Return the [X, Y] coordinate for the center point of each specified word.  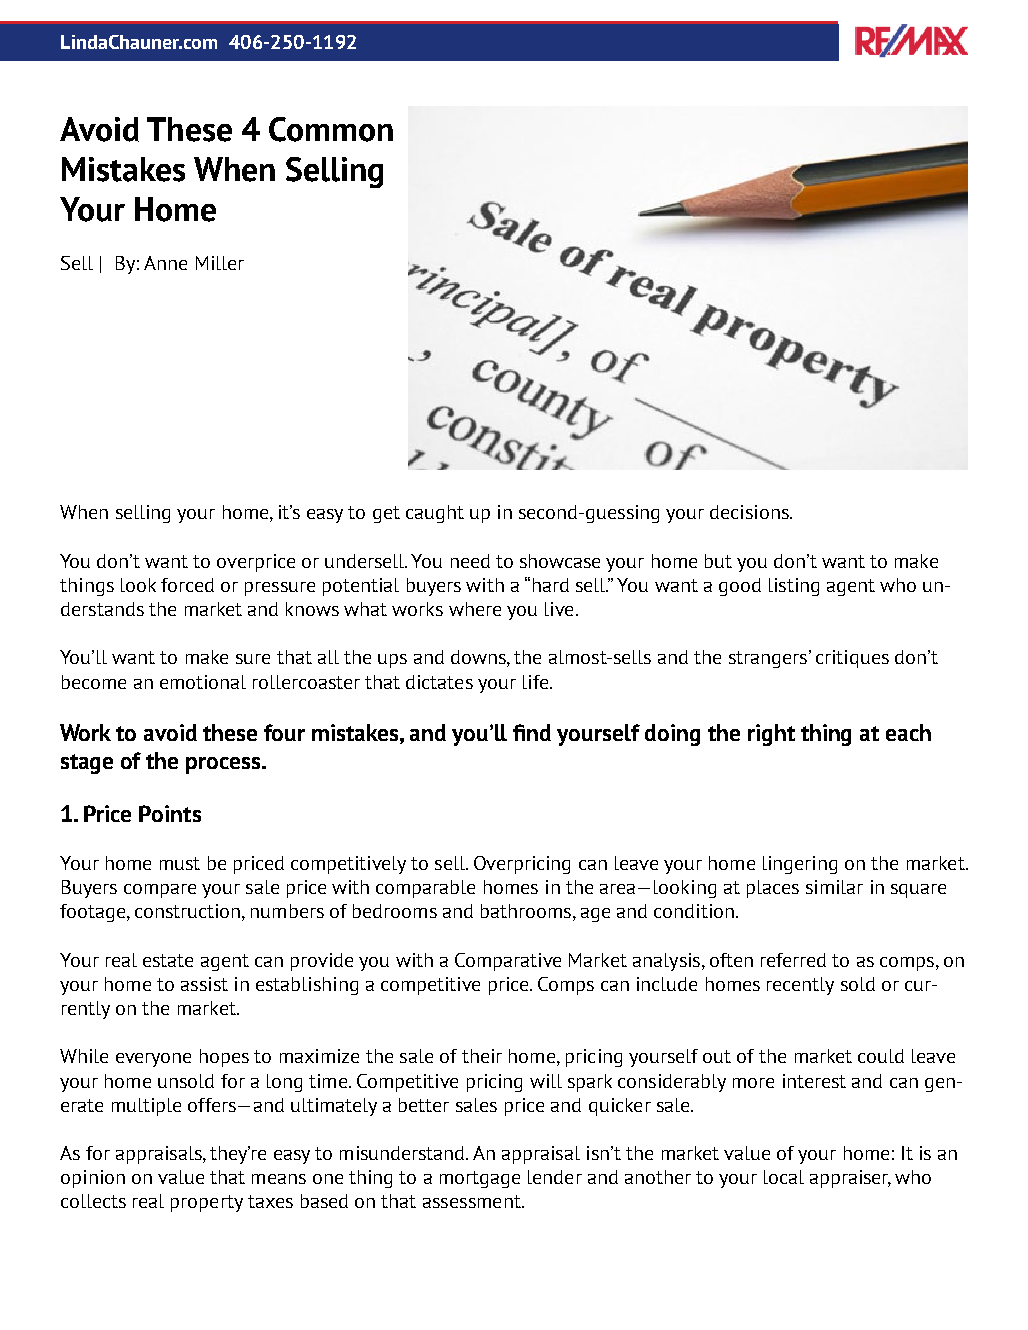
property [207, 1203]
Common [331, 129]
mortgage [480, 1179]
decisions [750, 512]
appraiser [850, 1179]
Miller [220, 263]
